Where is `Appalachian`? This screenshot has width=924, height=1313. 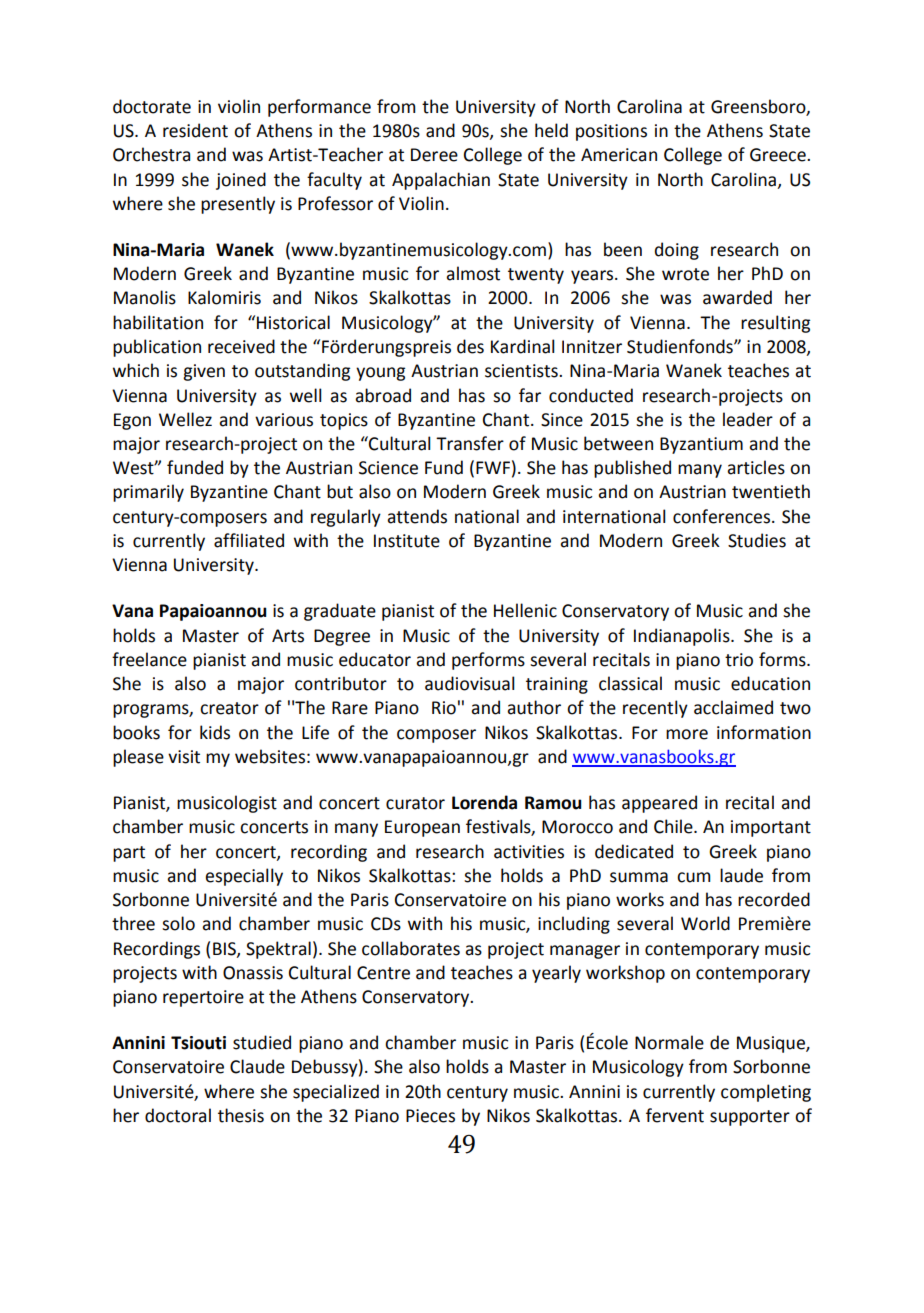 Appalachian is located at coordinates (441, 181).
